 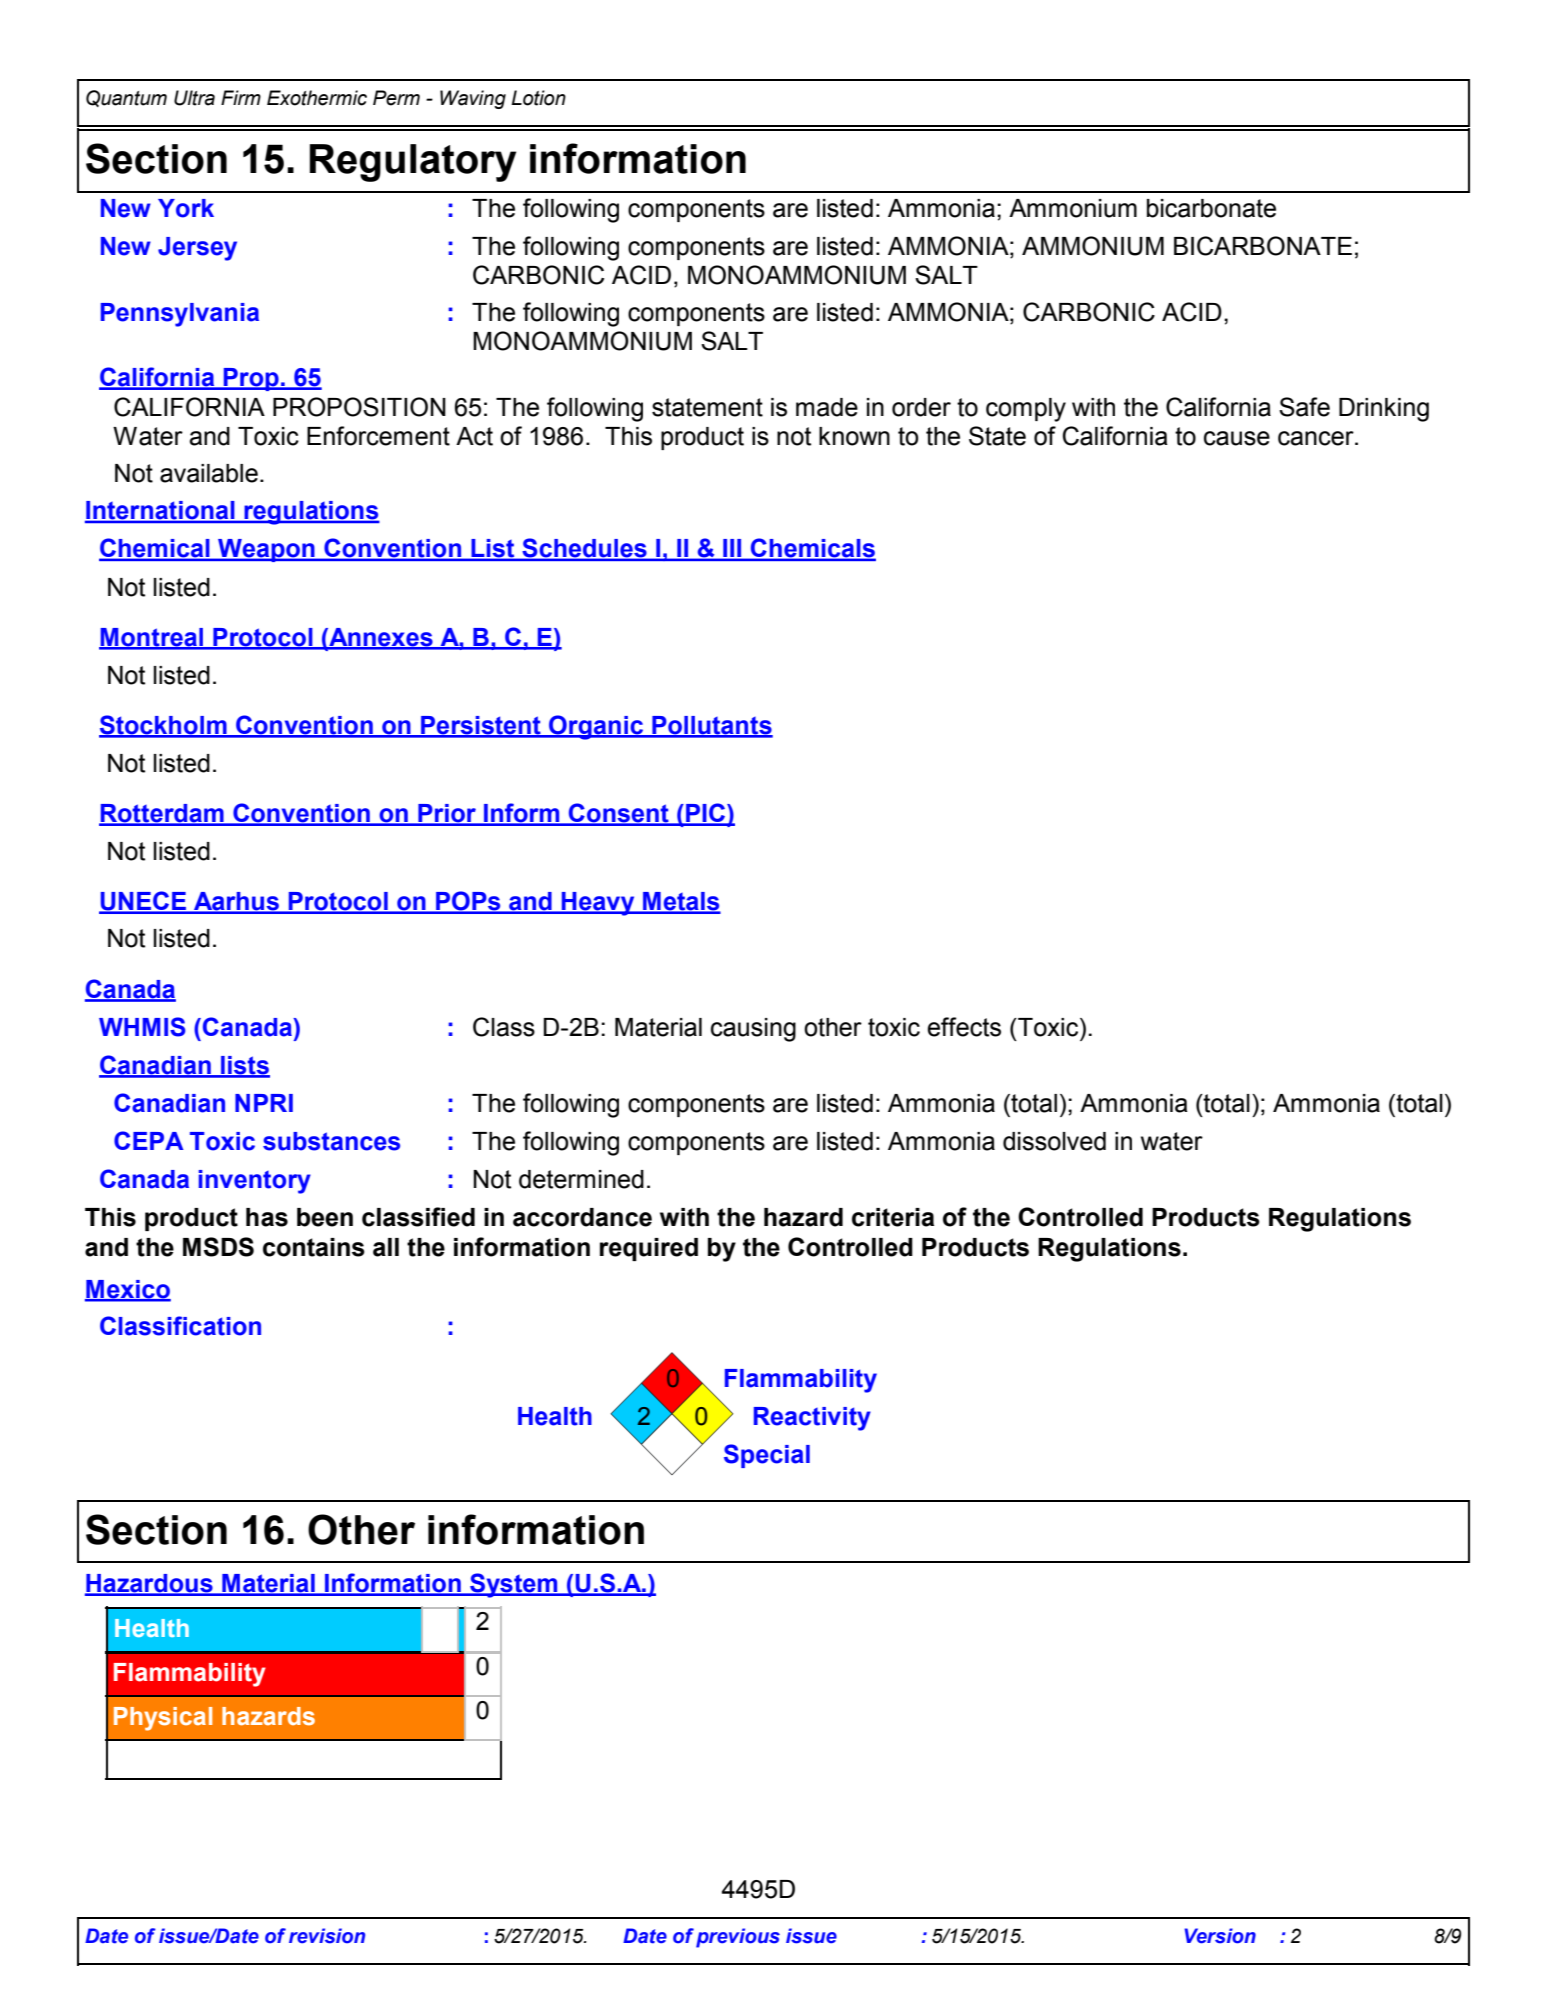 I want to click on effects, so click(x=964, y=1027).
